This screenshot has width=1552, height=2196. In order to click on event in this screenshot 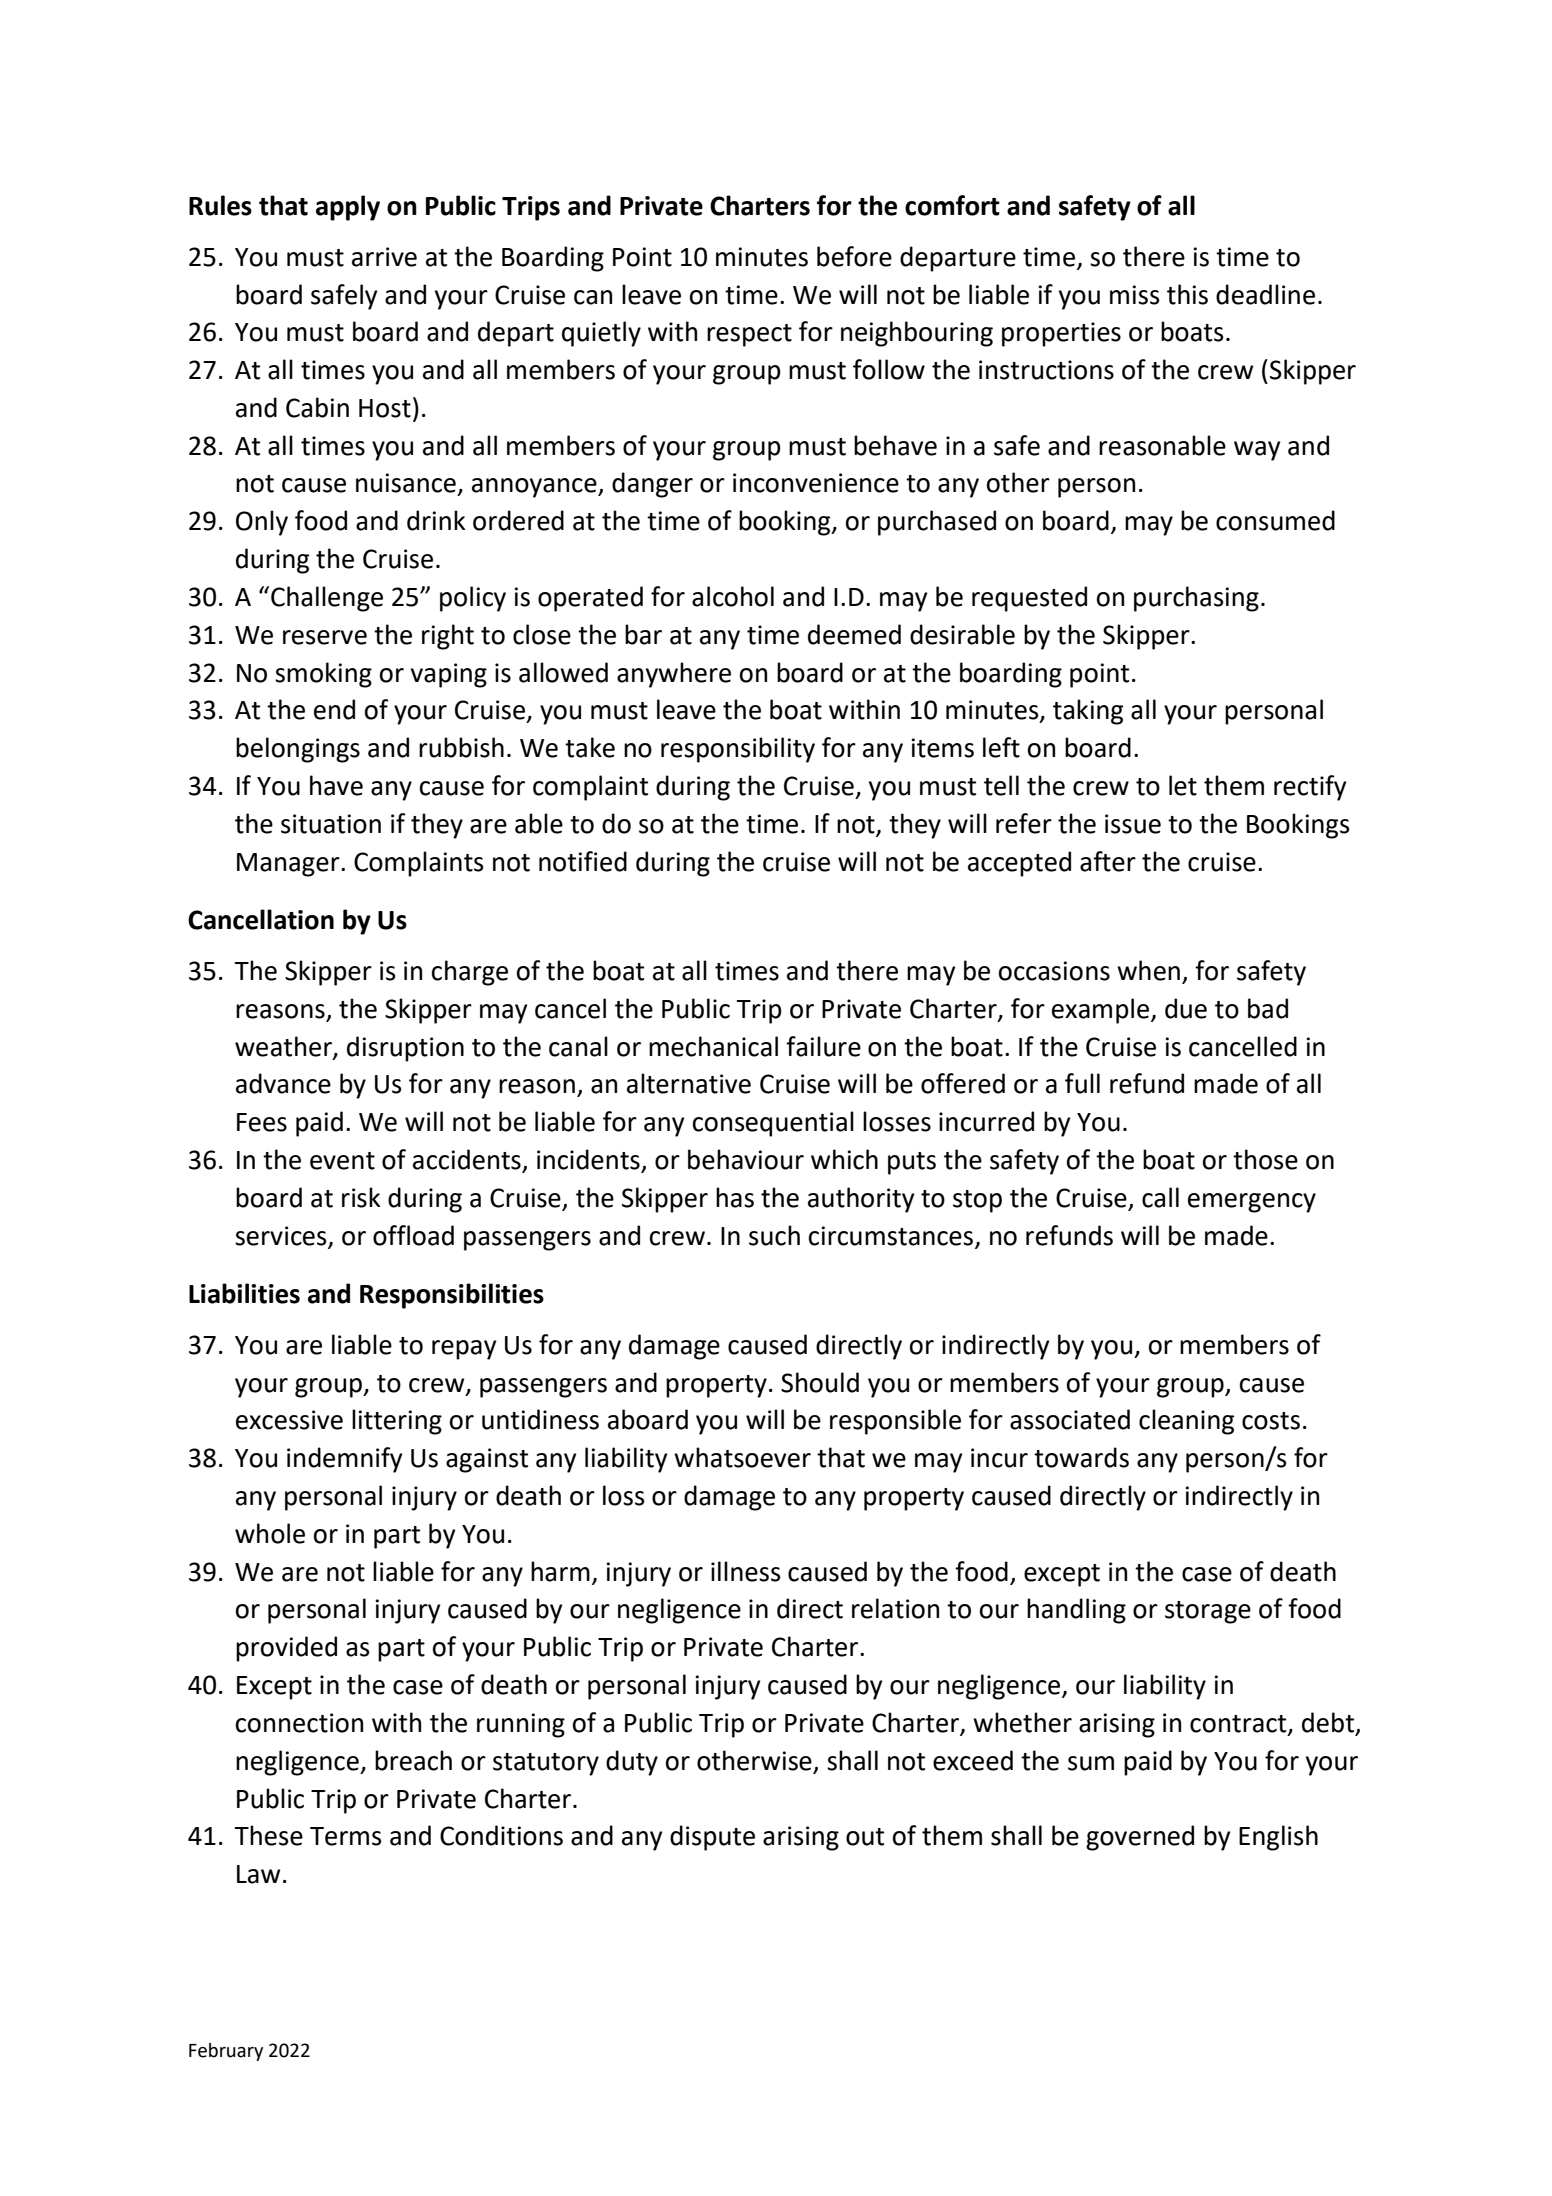, I will do `click(342, 1161)`.
